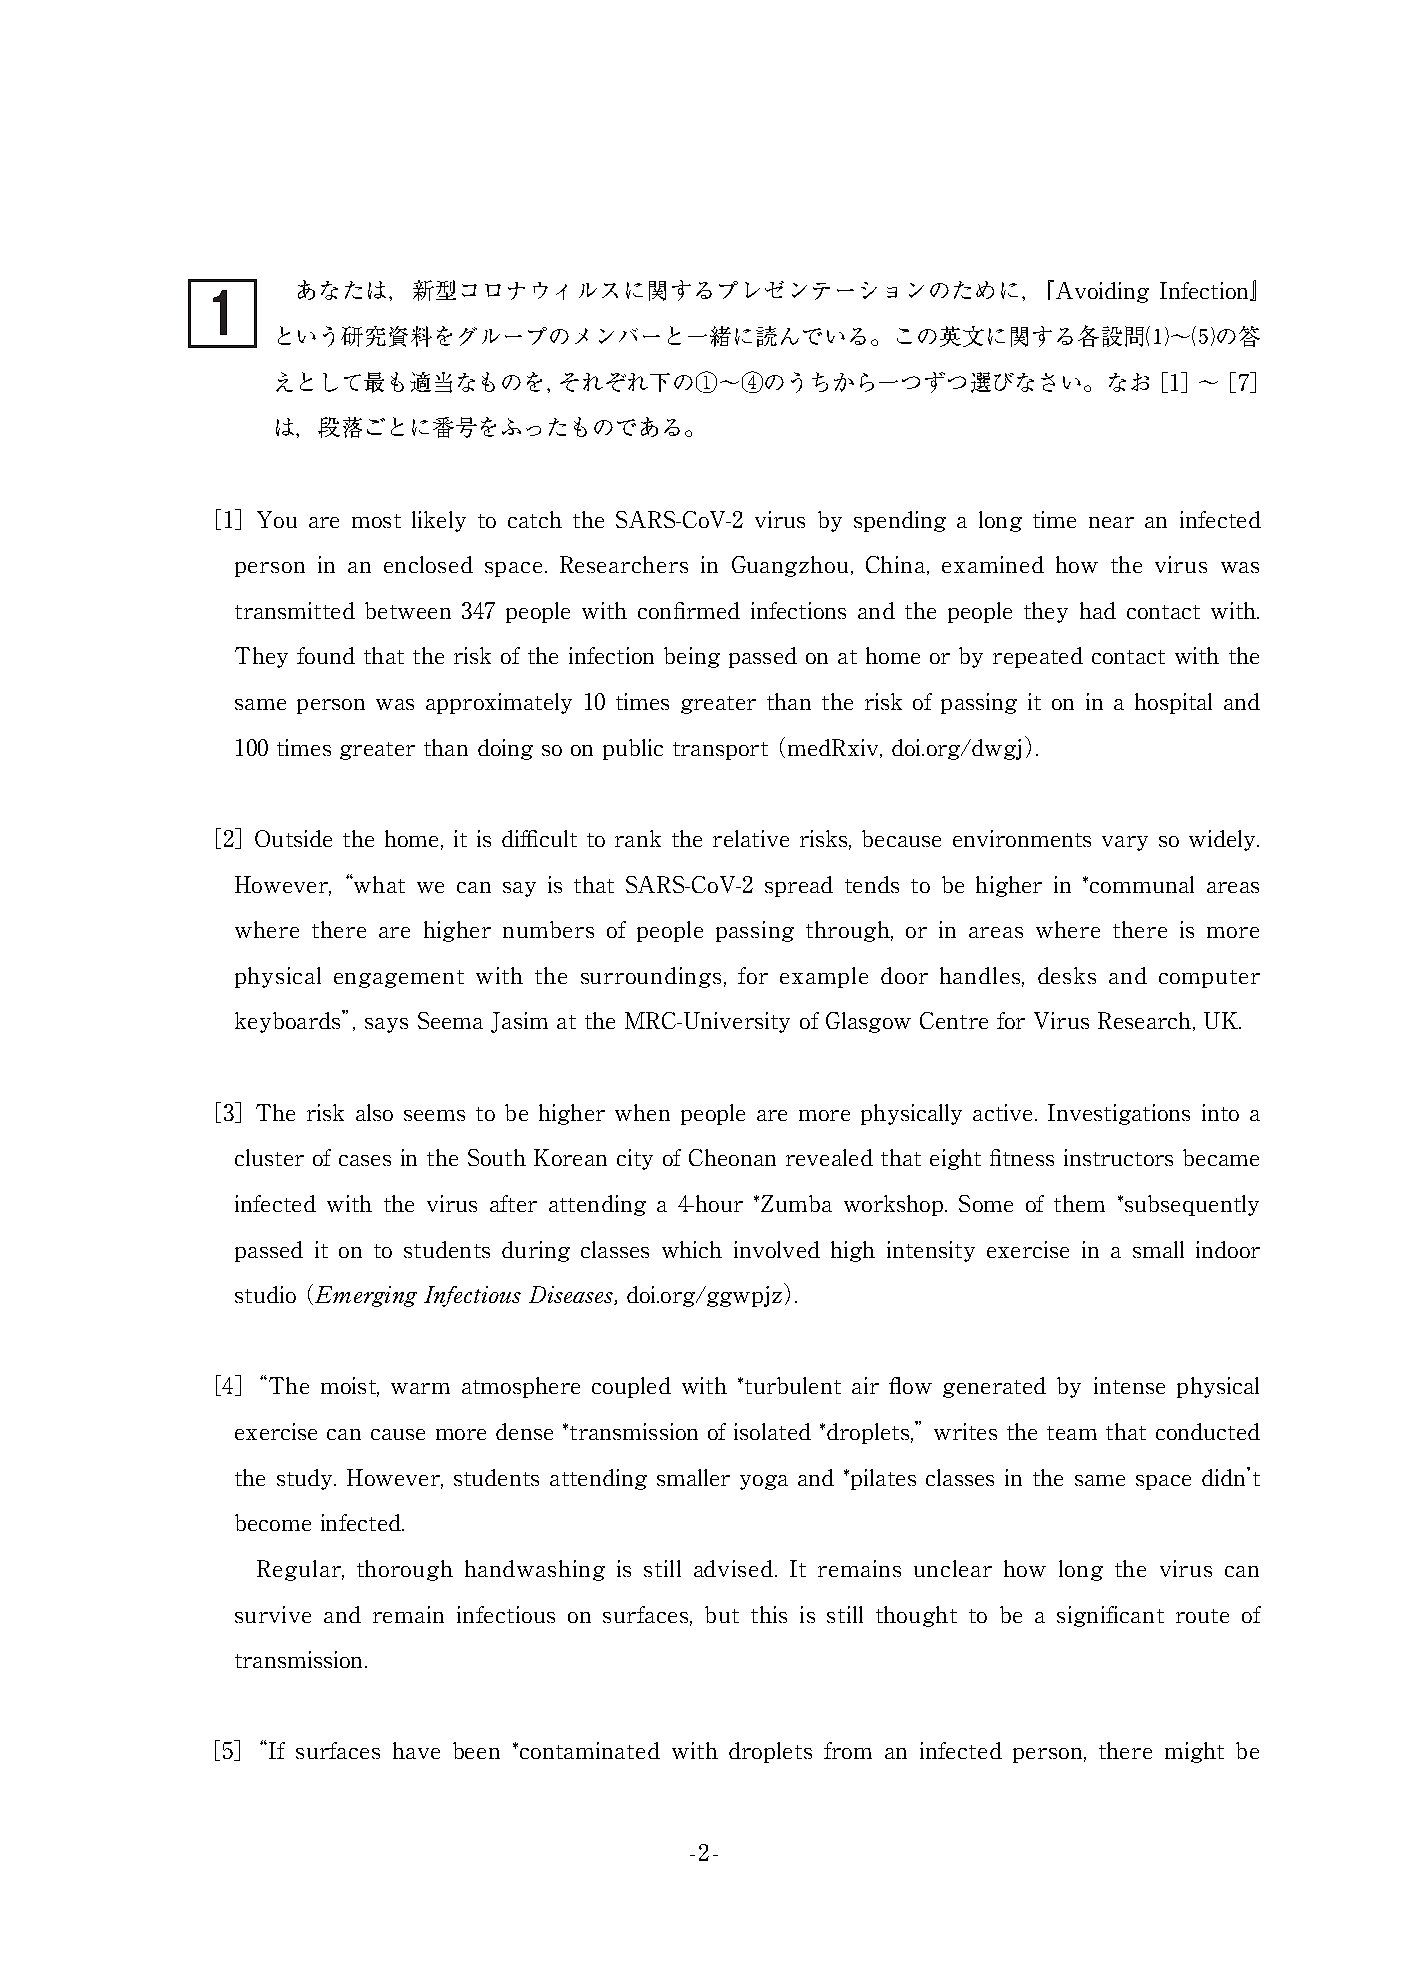 Image resolution: width=1408 pixels, height=1975 pixels. What do you see at coordinates (420, 1388) in the document?
I see `warm` at bounding box center [420, 1388].
